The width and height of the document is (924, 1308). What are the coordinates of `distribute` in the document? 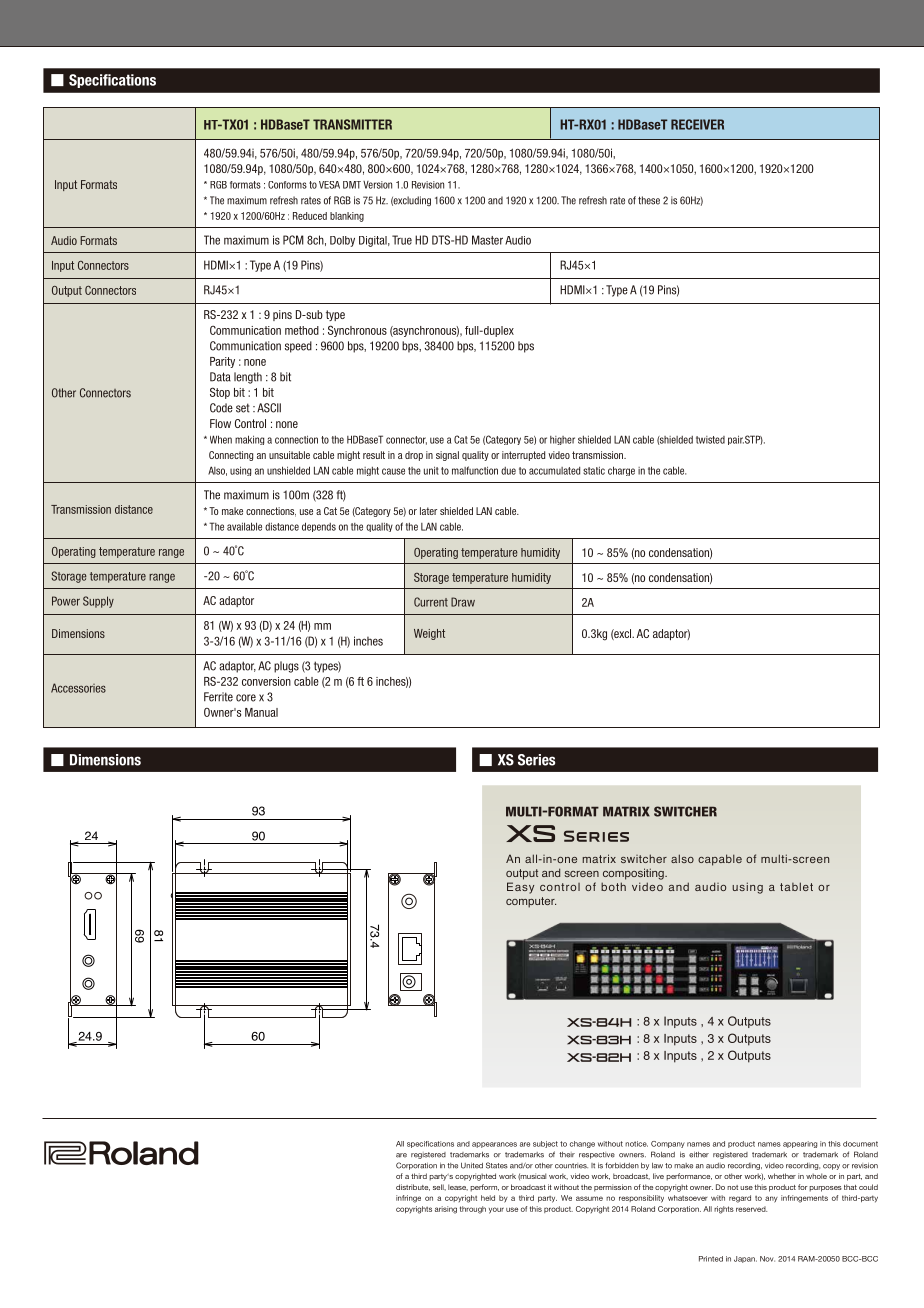 It's located at (413, 1187).
